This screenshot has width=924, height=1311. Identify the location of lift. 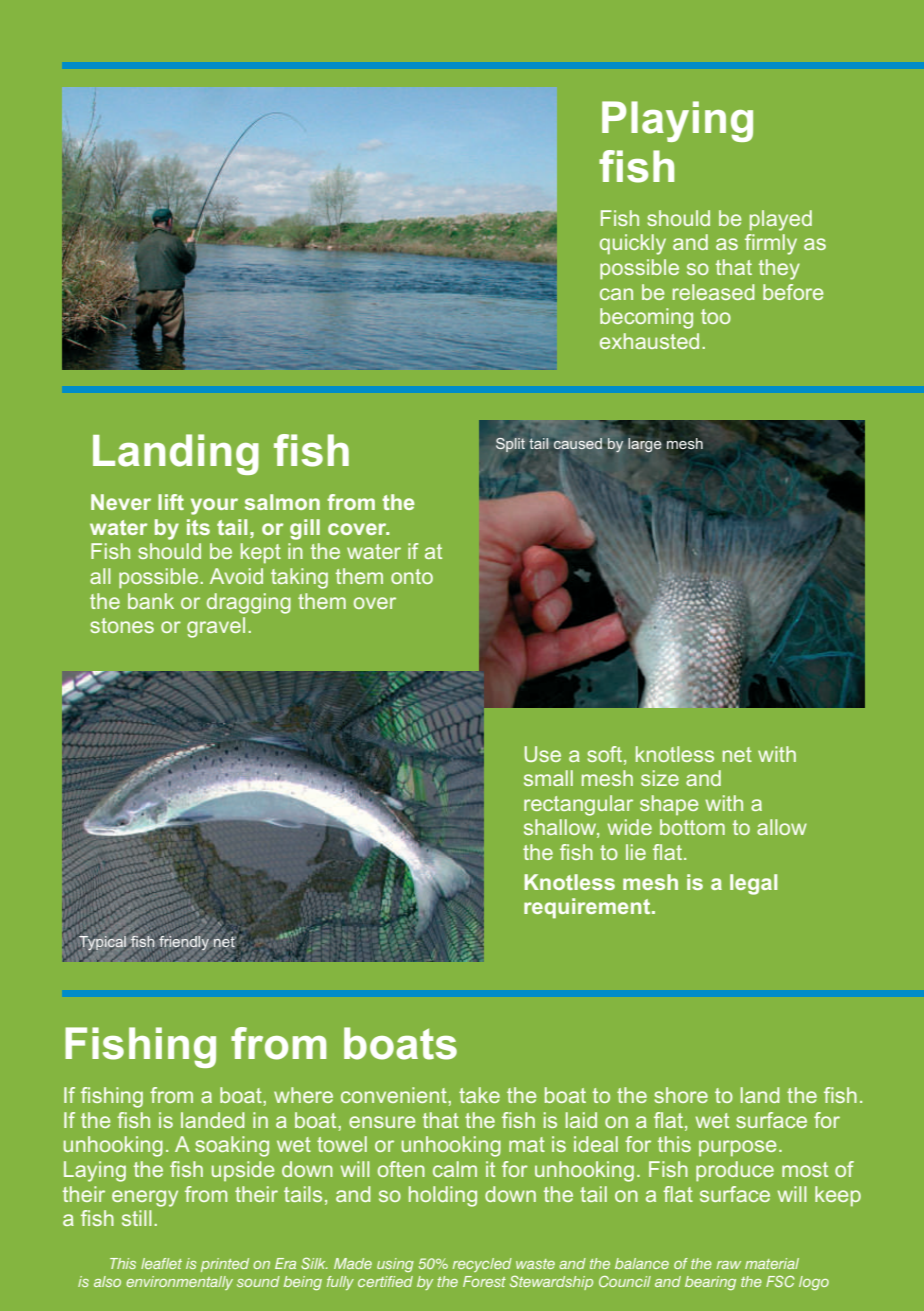
(171, 502).
